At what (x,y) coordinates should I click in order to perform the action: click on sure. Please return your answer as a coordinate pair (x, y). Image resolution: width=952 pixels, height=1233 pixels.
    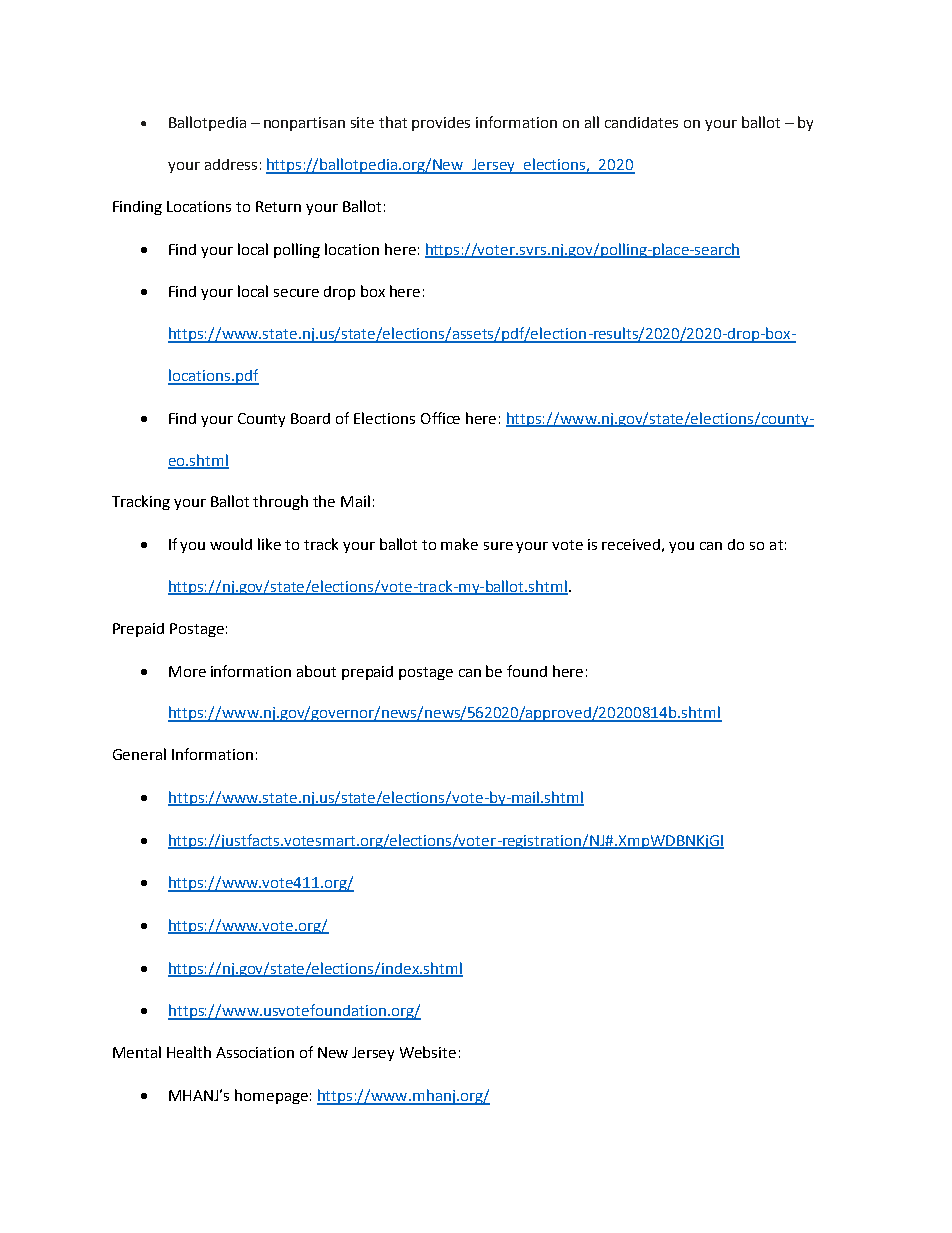
    Looking at the image, I should click on (498, 546).
